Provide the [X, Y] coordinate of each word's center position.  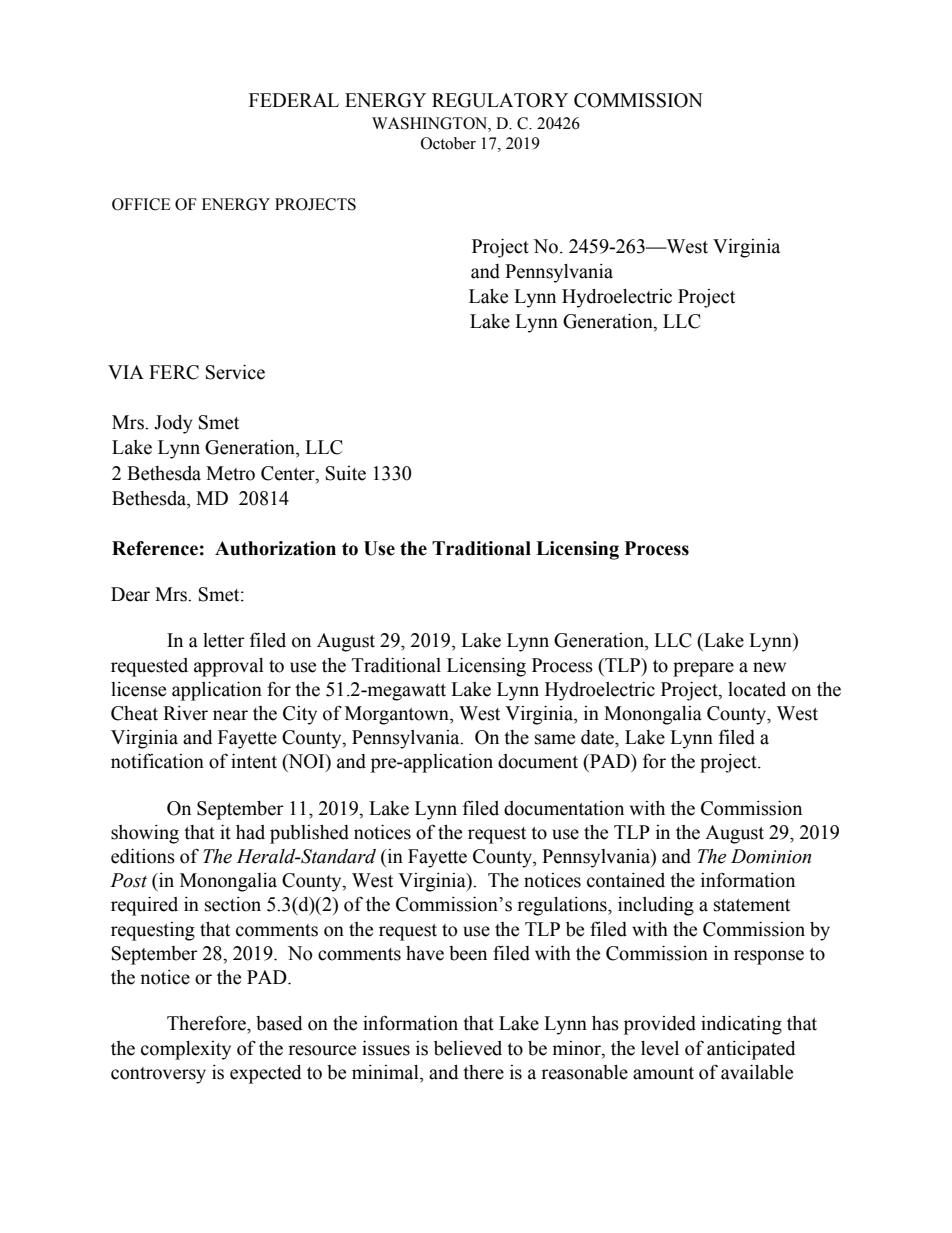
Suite [346, 473]
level [660, 1048]
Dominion [771, 856]
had [250, 832]
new [769, 667]
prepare [703, 669]
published [309, 834]
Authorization [275, 548]
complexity [186, 1050]
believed [468, 1048]
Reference [155, 548]
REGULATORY [500, 100]
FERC [174, 372]
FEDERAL [294, 100]
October [448, 143]
